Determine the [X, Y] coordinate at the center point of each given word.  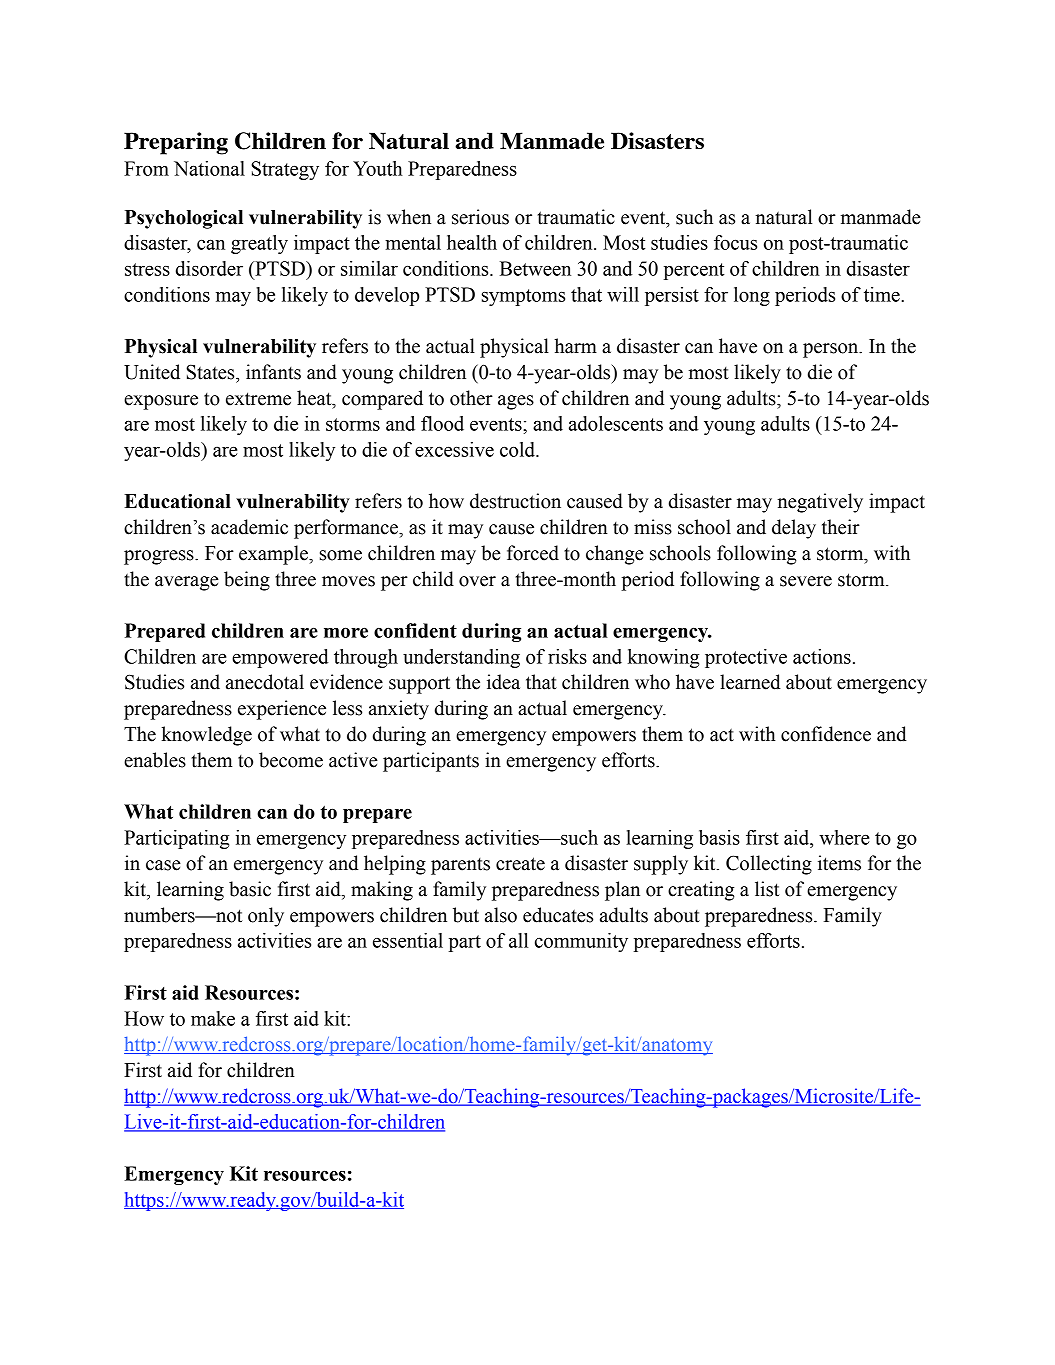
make [213, 1018]
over [477, 581]
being [247, 581]
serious [480, 217]
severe [806, 581]
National [209, 168]
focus [735, 242]
